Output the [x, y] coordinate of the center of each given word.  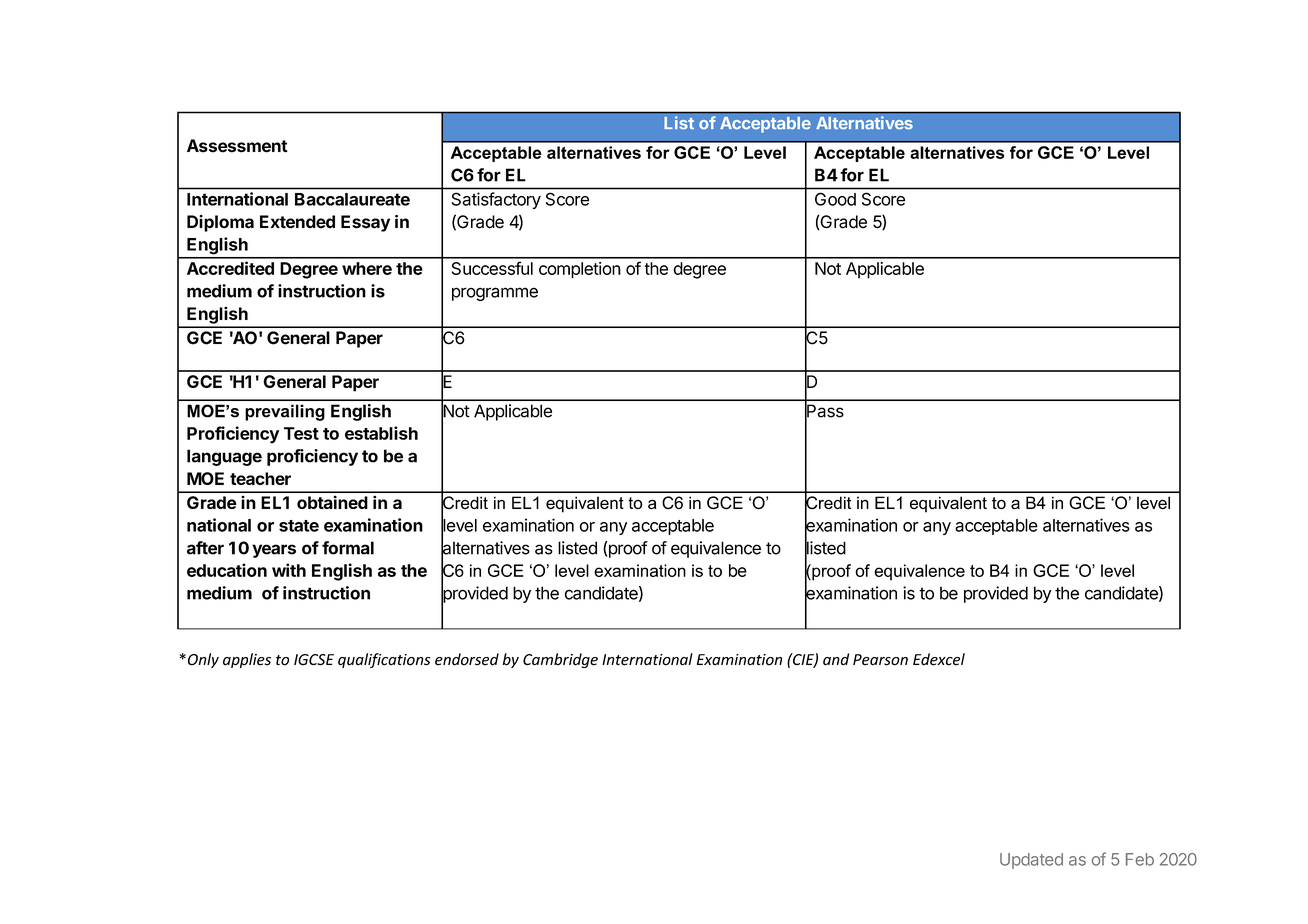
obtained [332, 502]
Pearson [880, 660]
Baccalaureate [352, 199]
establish [381, 433]
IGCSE [314, 660]
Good [835, 199]
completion [580, 270]
